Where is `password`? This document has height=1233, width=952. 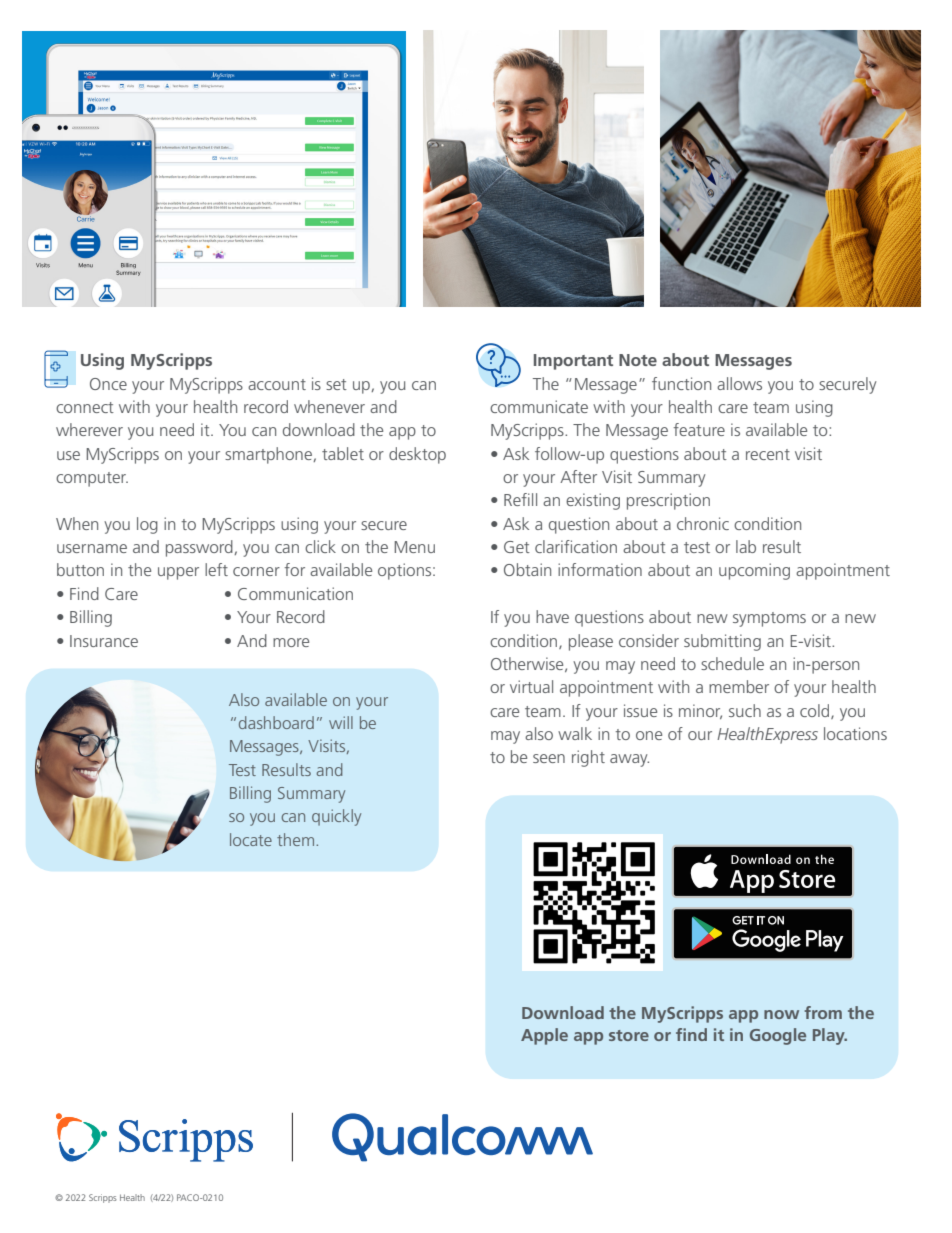 password is located at coordinates (200, 548).
